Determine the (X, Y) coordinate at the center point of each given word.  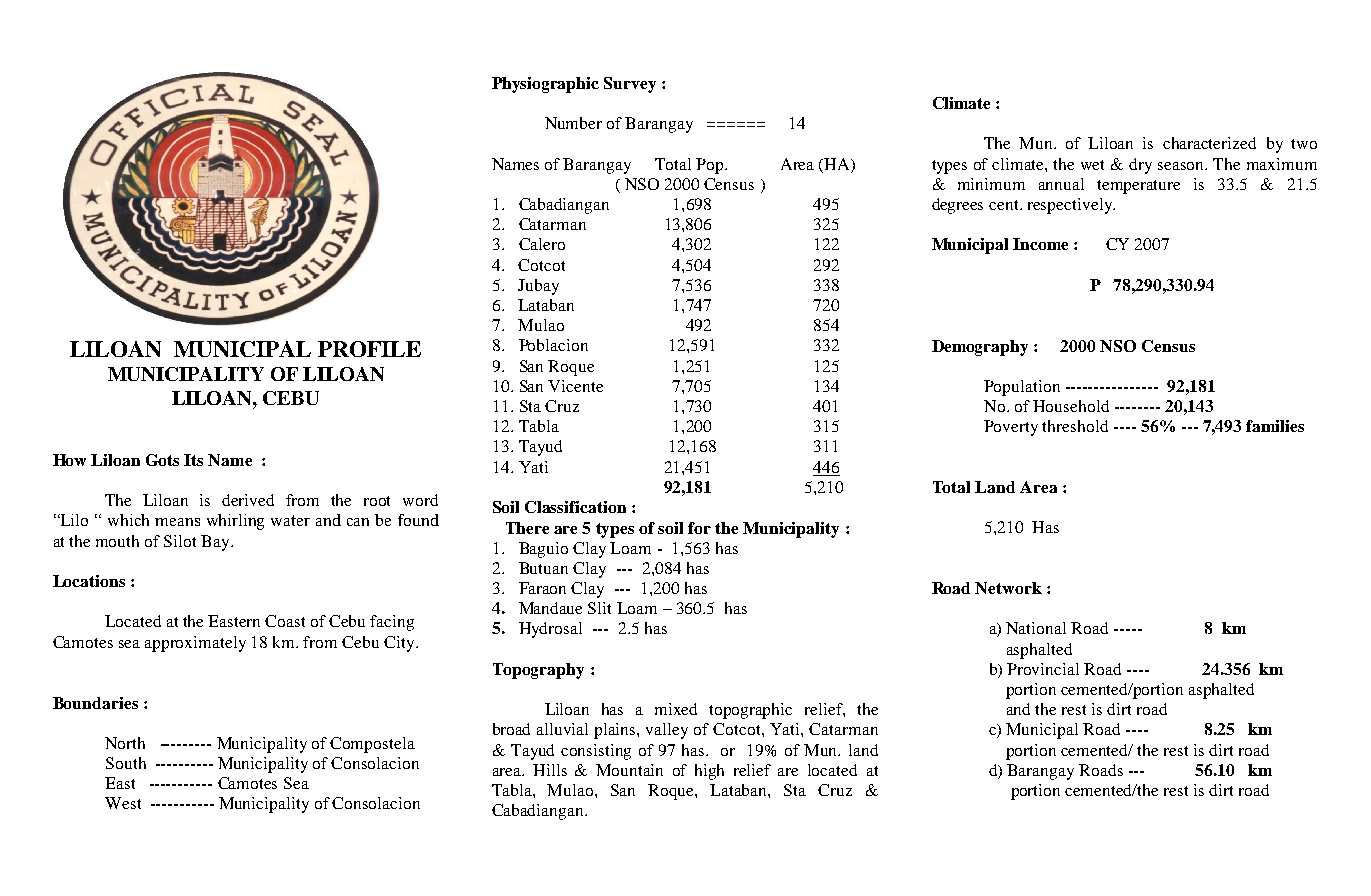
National (1036, 628)
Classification (575, 507)
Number (573, 123)
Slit (599, 608)
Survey (630, 85)
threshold (1075, 426)
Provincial (1043, 669)
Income (1040, 244)
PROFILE (369, 349)
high (709, 772)
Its (193, 460)
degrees (957, 206)
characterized (1209, 143)
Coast (285, 621)
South (126, 763)
